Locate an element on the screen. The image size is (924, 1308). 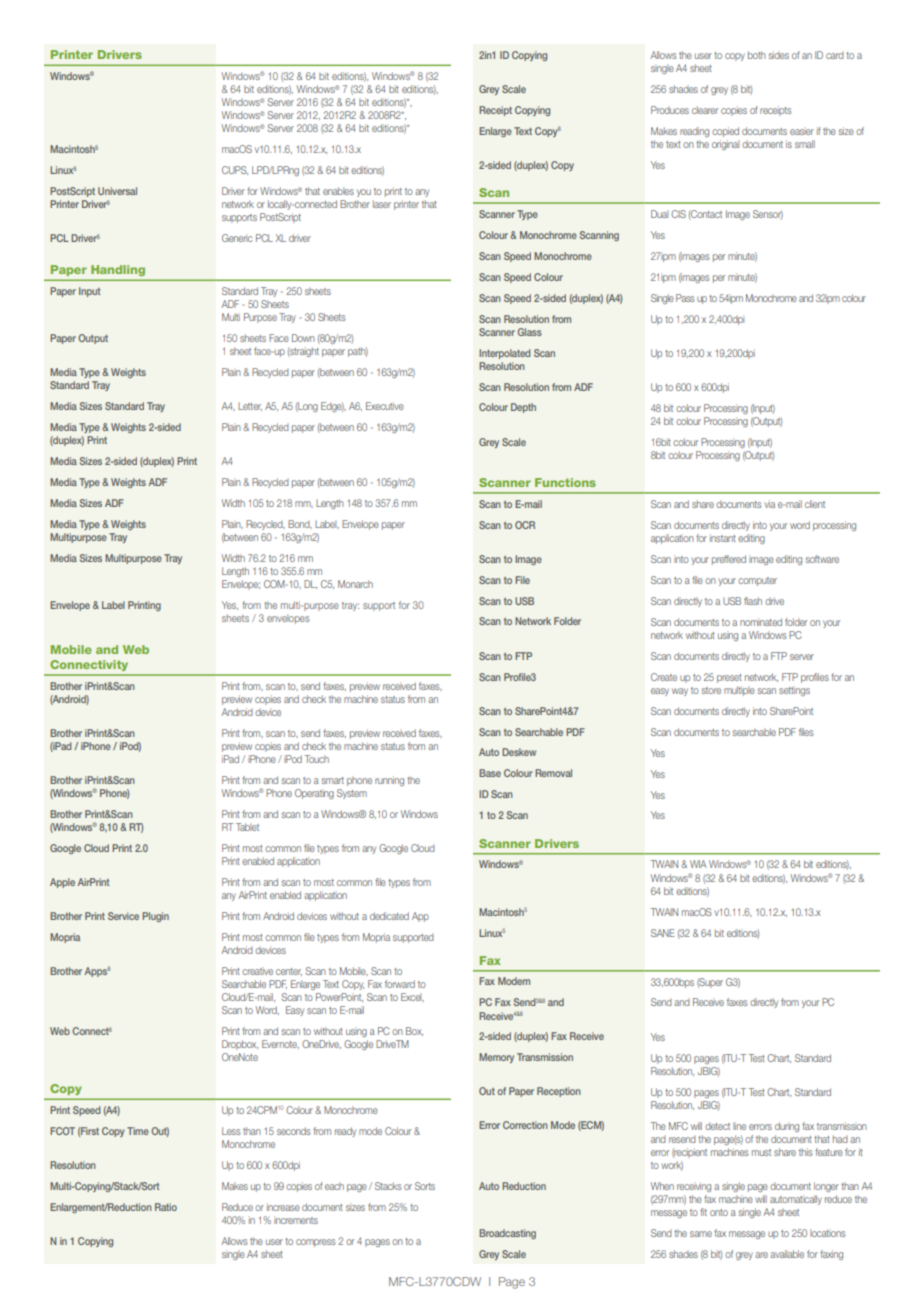
laser is located at coordinates (382, 204).
